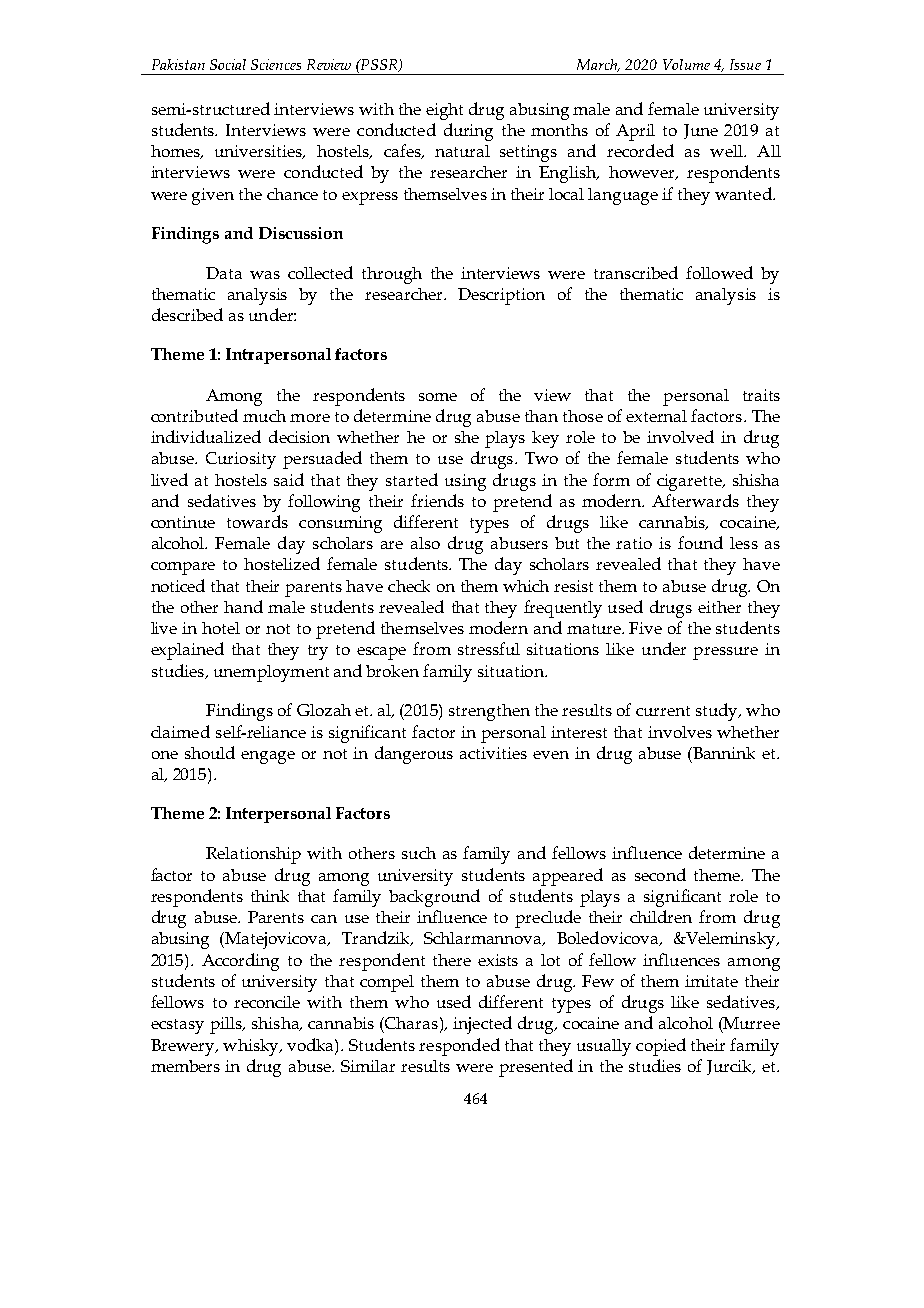 This screenshot has width=924, height=1308. What do you see at coordinates (227, 1025) in the screenshot?
I see `pills` at bounding box center [227, 1025].
